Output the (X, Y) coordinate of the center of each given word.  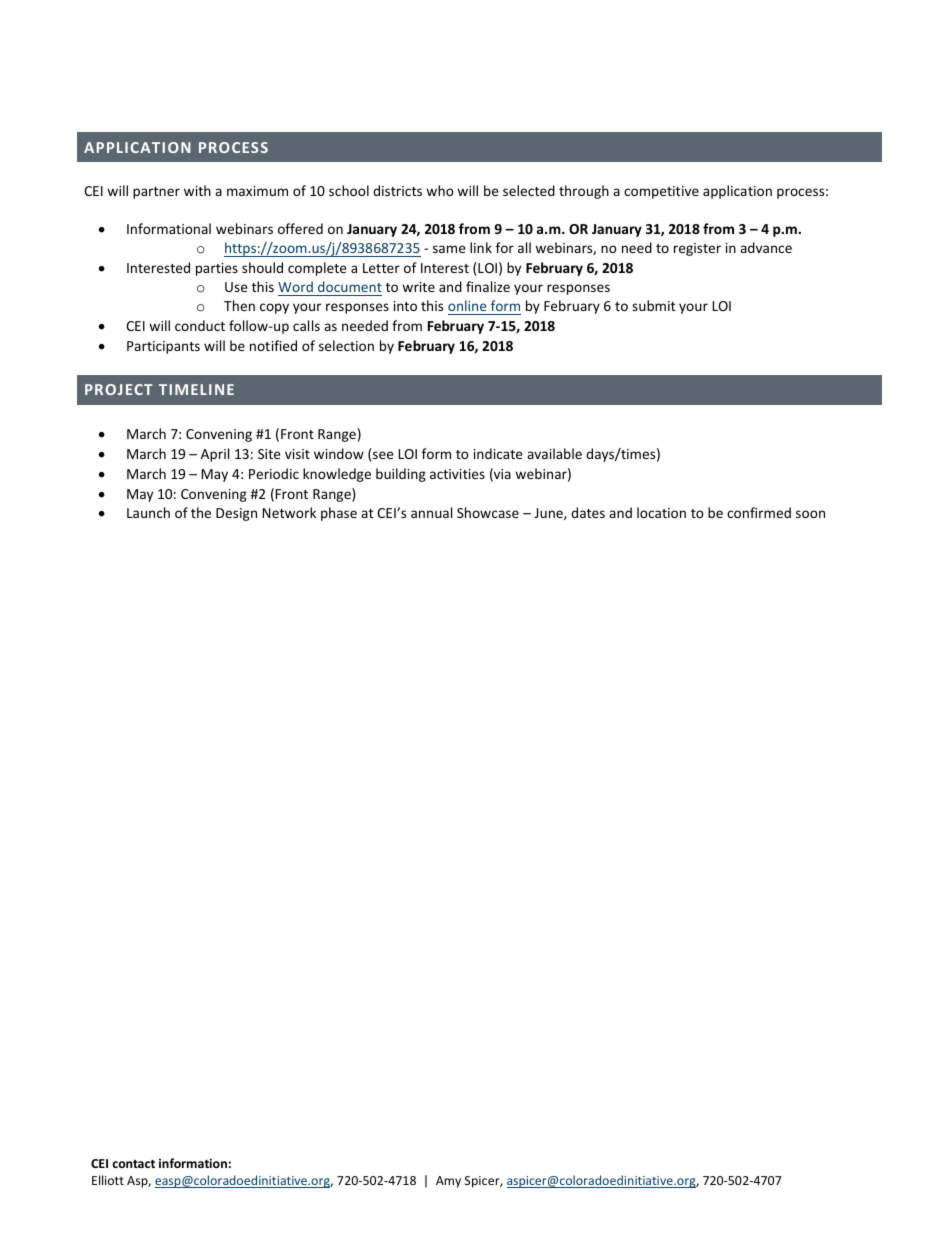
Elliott (108, 1180)
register (697, 249)
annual (431, 512)
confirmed (759, 512)
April (215, 455)
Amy (448, 1182)
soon (810, 514)
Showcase (488, 512)
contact (133, 1163)
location (661, 512)
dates (588, 512)
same (449, 249)
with (197, 190)
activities (457, 474)
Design (236, 514)
